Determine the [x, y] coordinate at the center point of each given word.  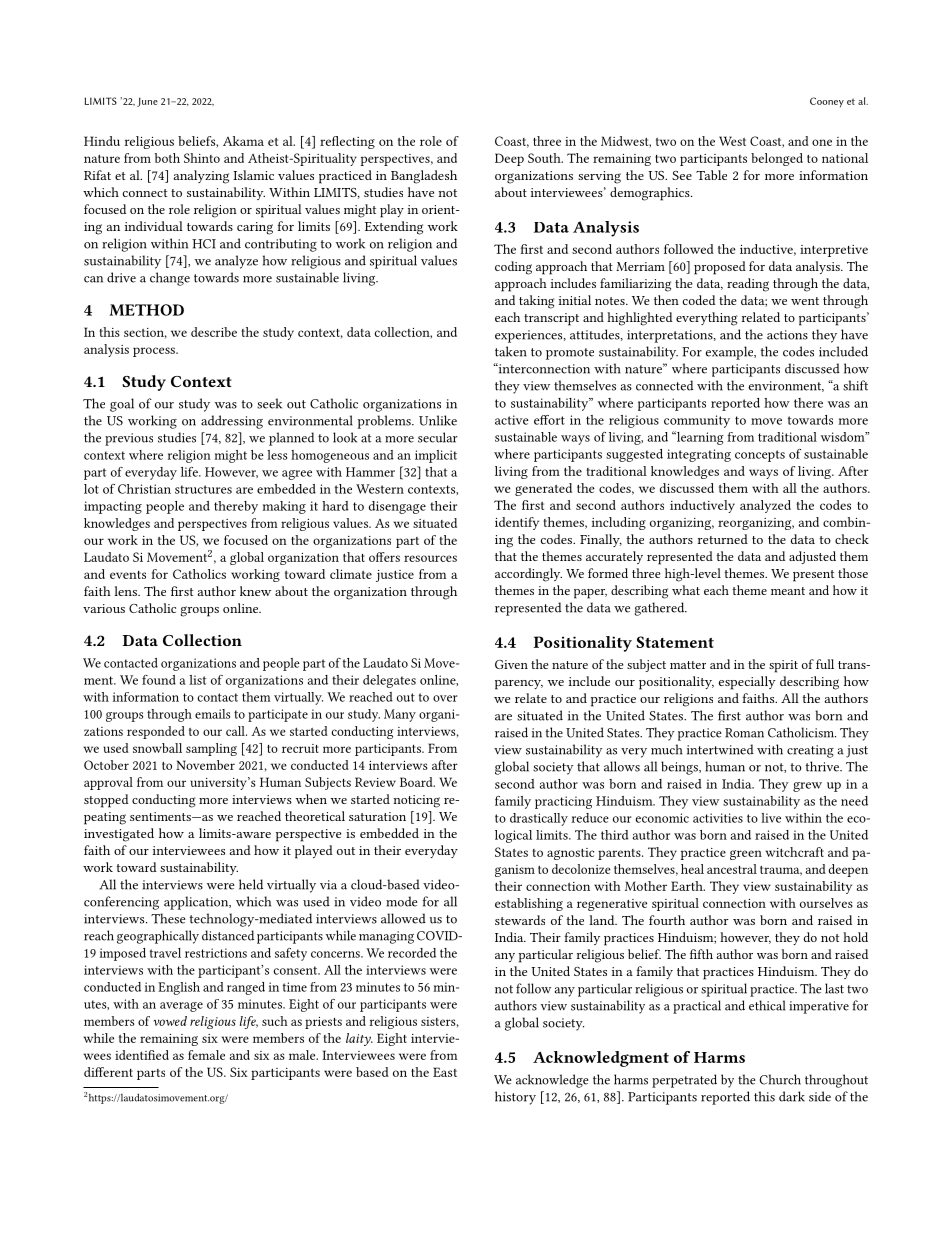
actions [787, 335]
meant [788, 591]
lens [126, 591]
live [771, 818]
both [167, 158]
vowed [170, 1021]
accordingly [528, 575]
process [155, 352]
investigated [119, 835]
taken [511, 351]
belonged [777, 159]
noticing [416, 801]
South [545, 158]
